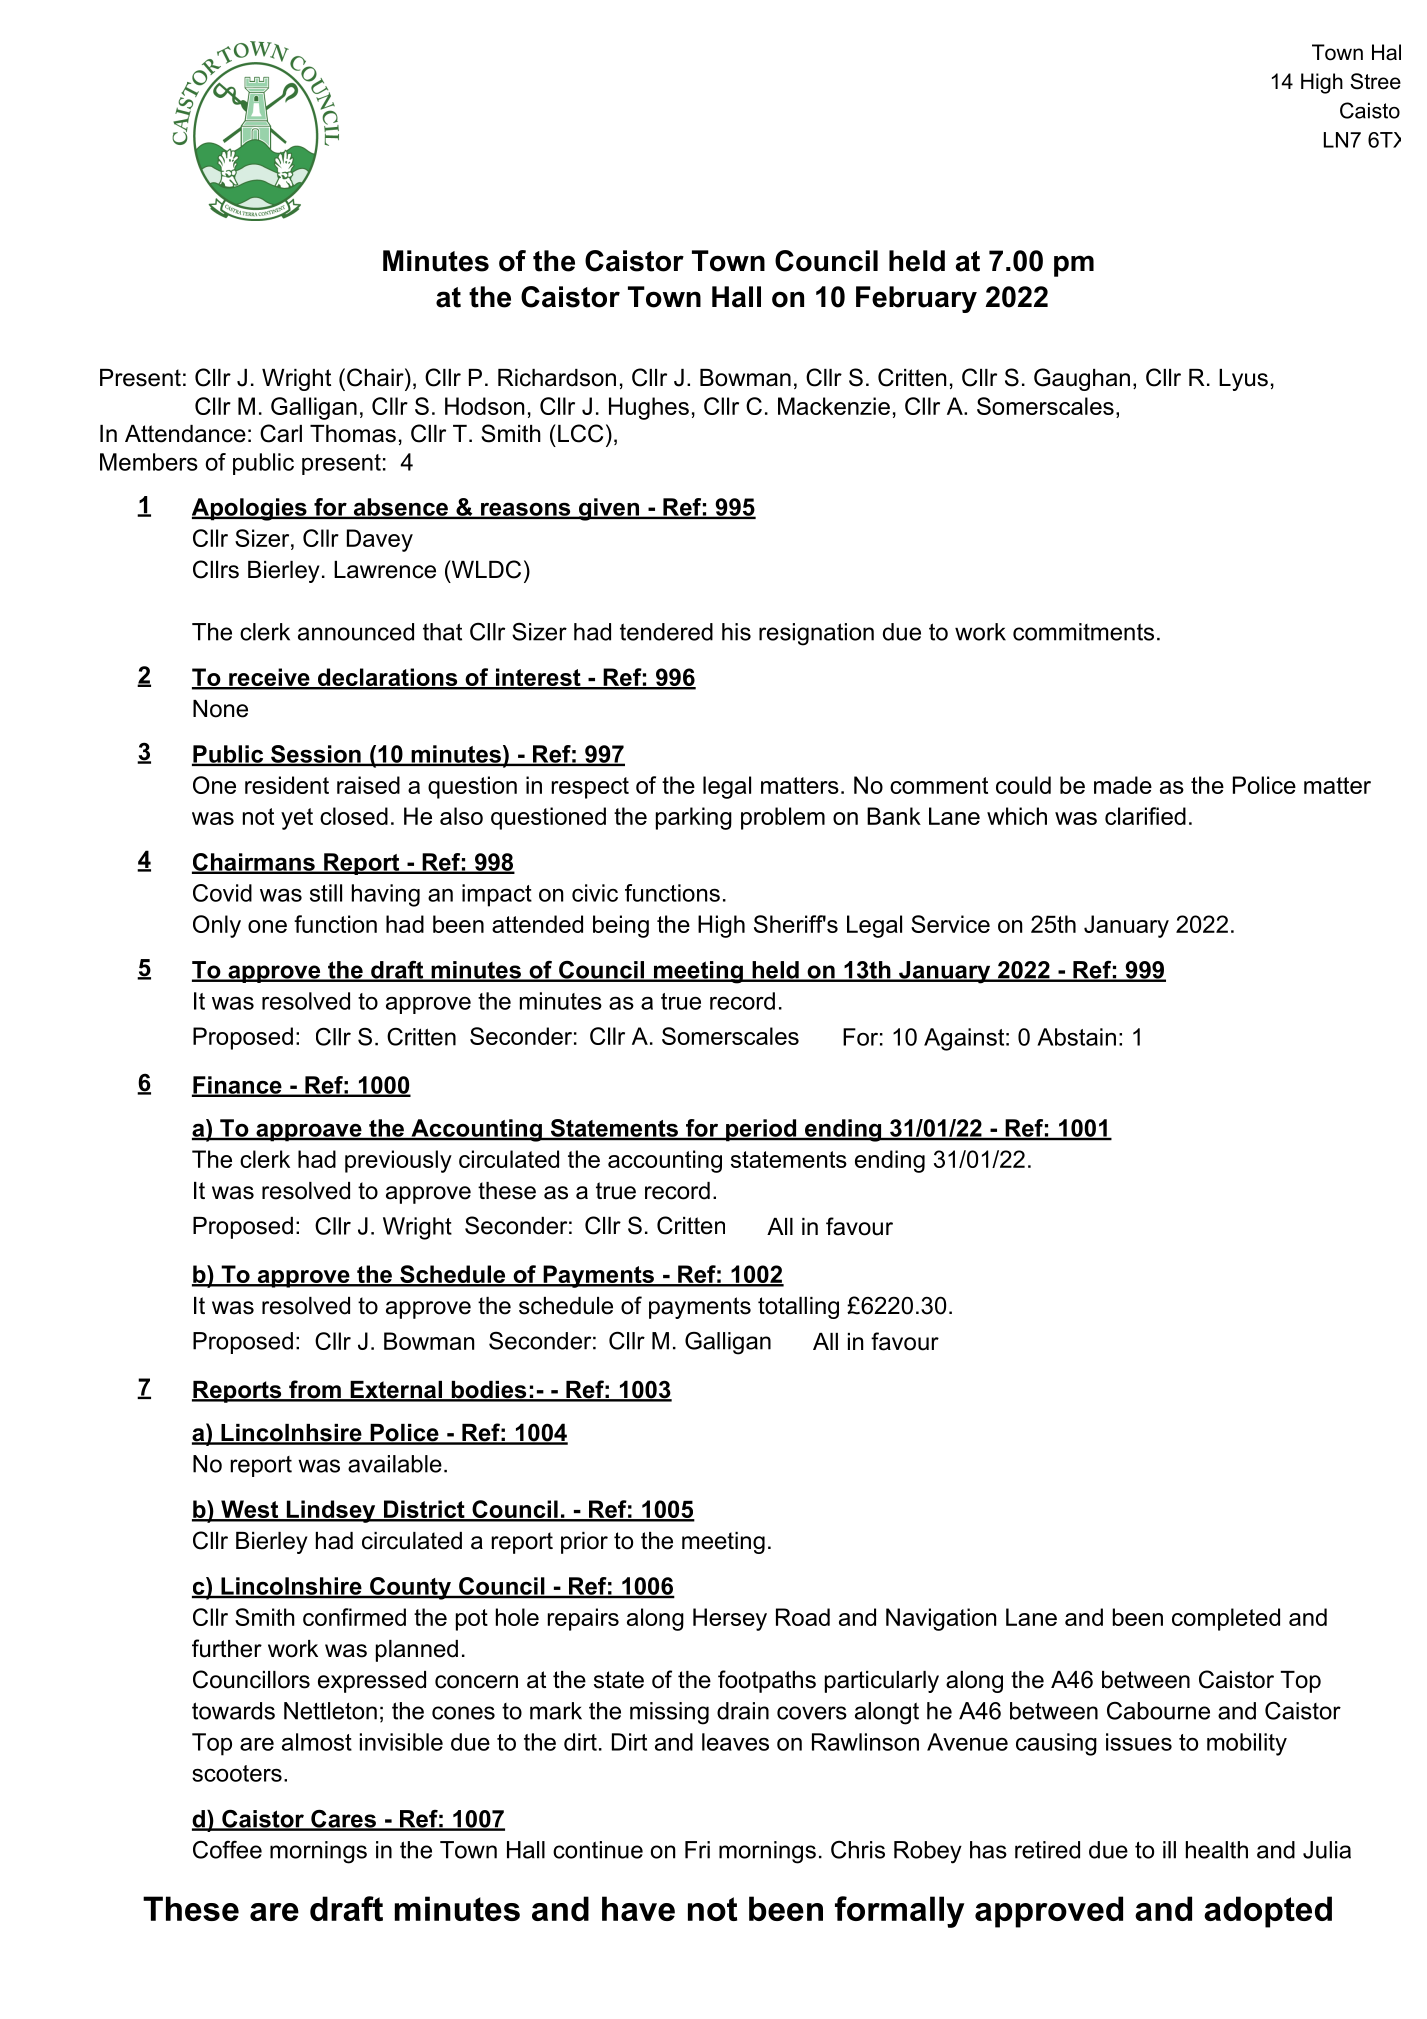  I want to click on Finance, so click(238, 1086).
